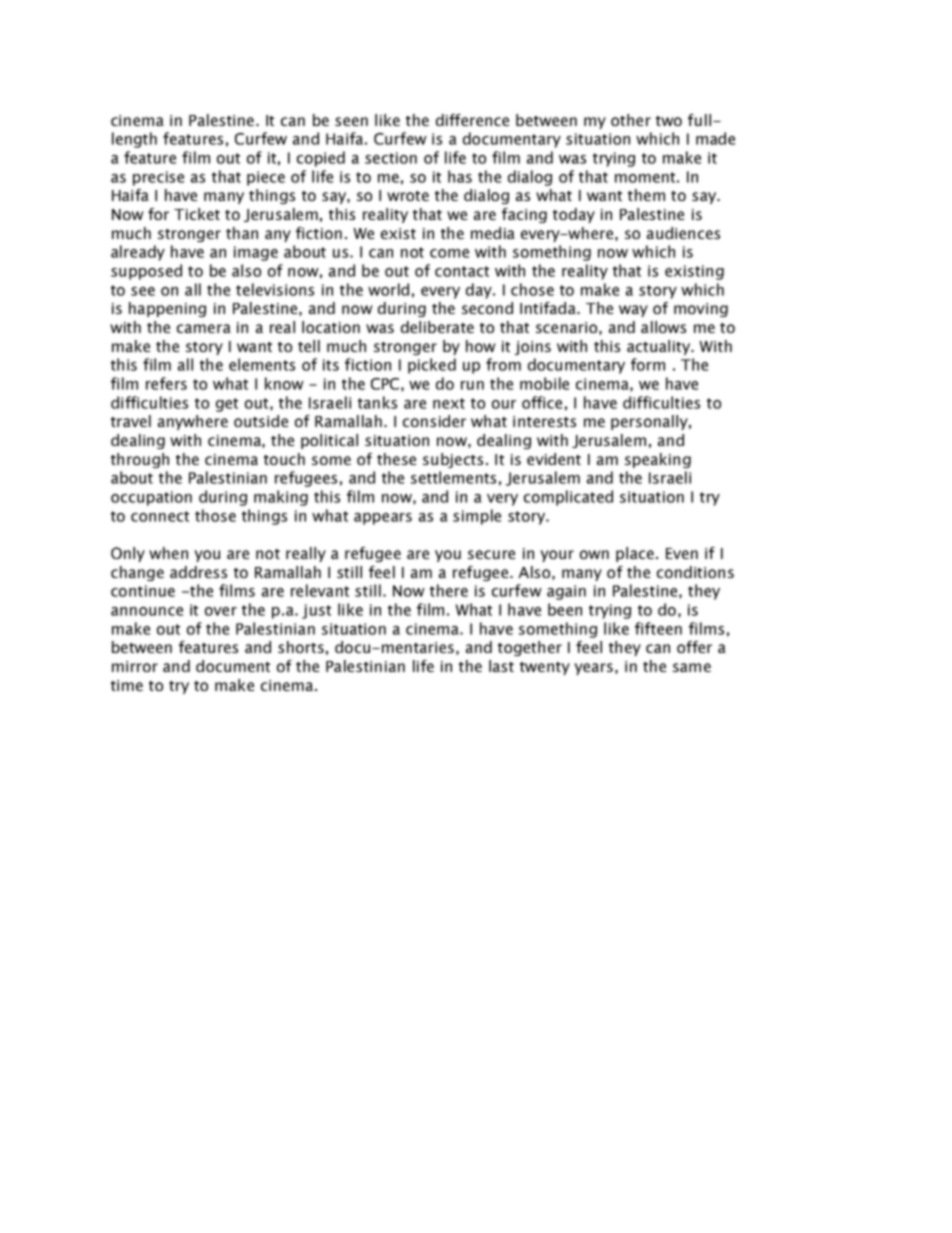 This screenshot has height=1233, width=952. I want to click on camera, so click(204, 328).
